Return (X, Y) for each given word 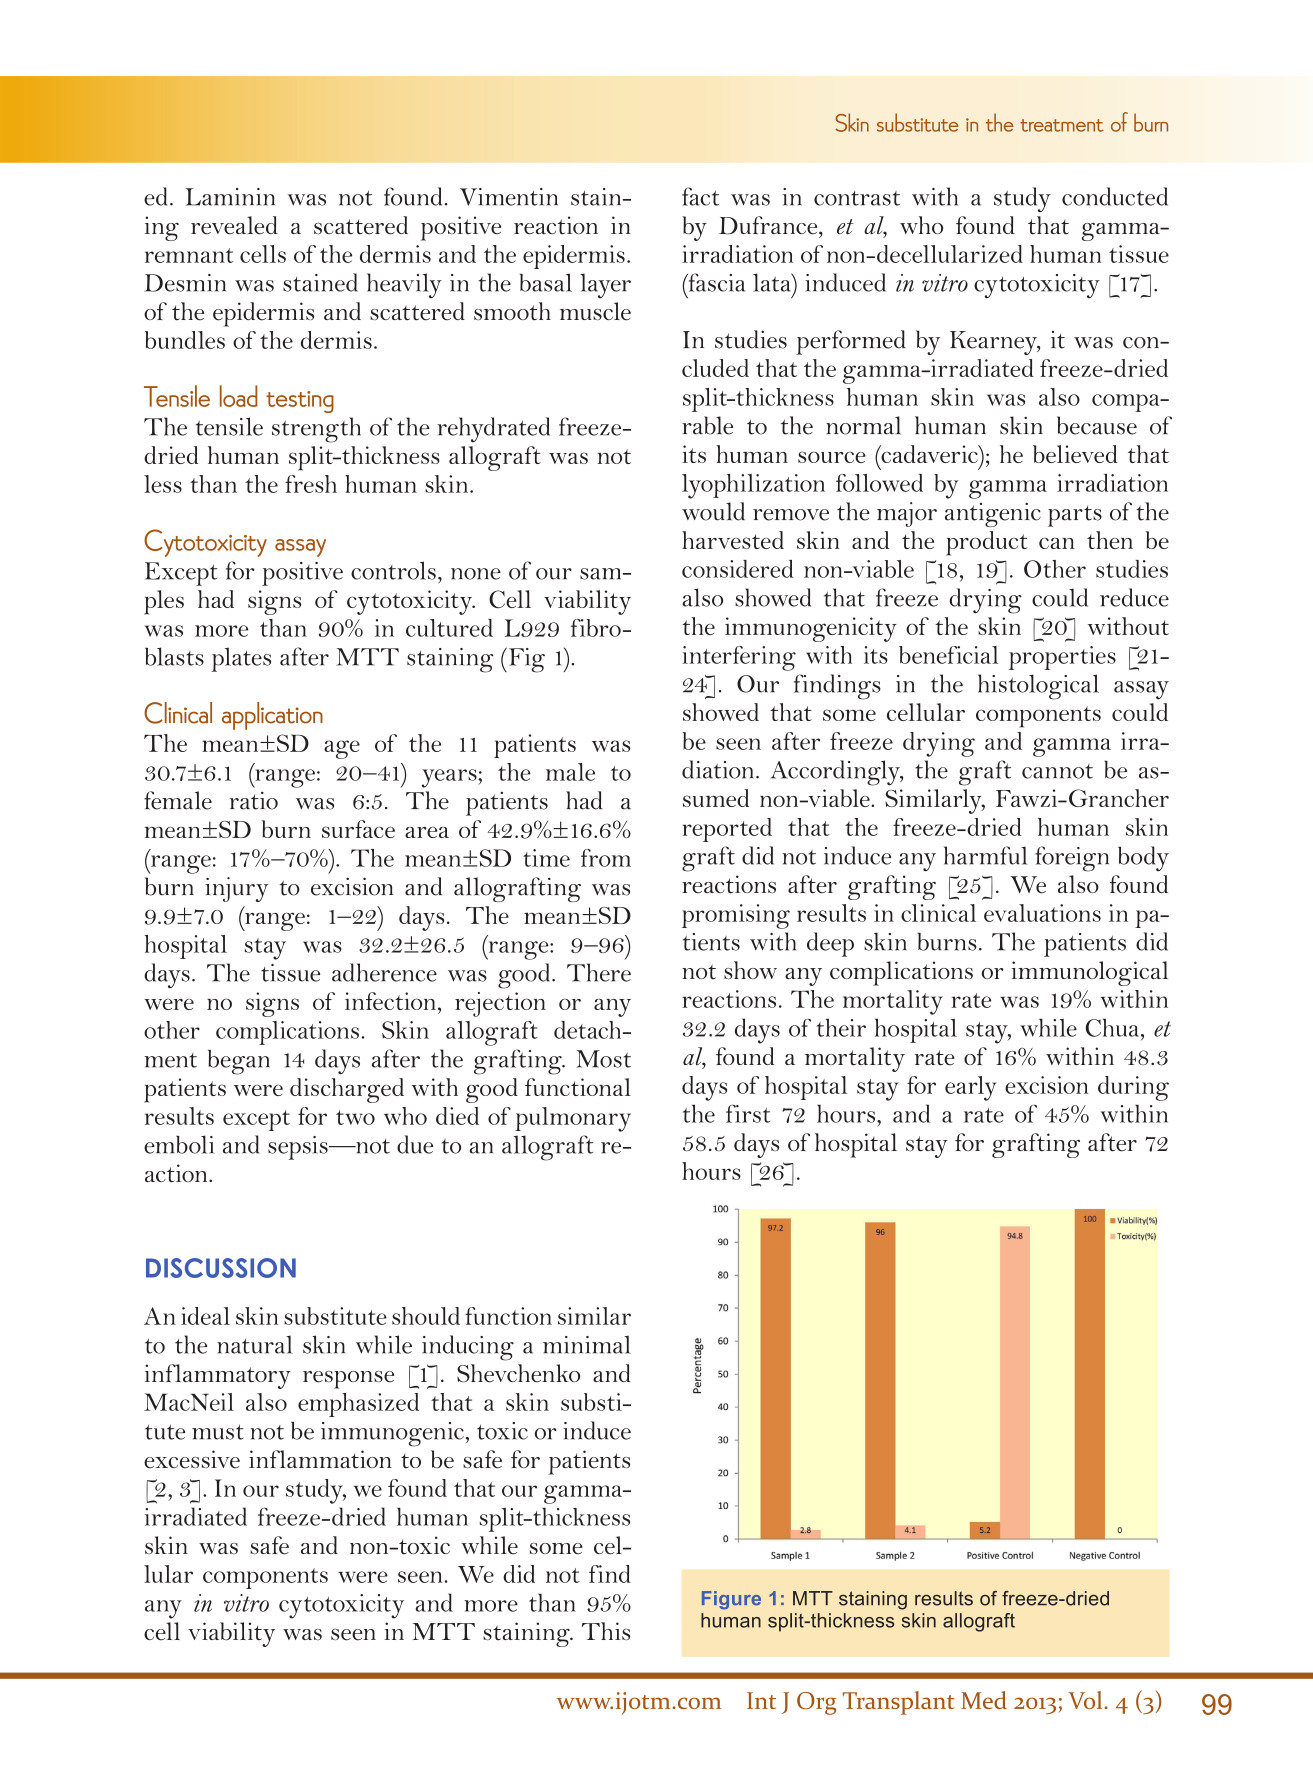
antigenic (993, 514)
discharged (347, 1090)
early (971, 1088)
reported (727, 830)
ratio (253, 801)
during (1133, 1088)
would (713, 511)
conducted (1115, 196)
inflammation (320, 1459)
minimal (587, 1344)
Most (603, 1059)
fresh (311, 484)
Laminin (230, 197)
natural (255, 1344)
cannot (1057, 771)
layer (605, 285)
